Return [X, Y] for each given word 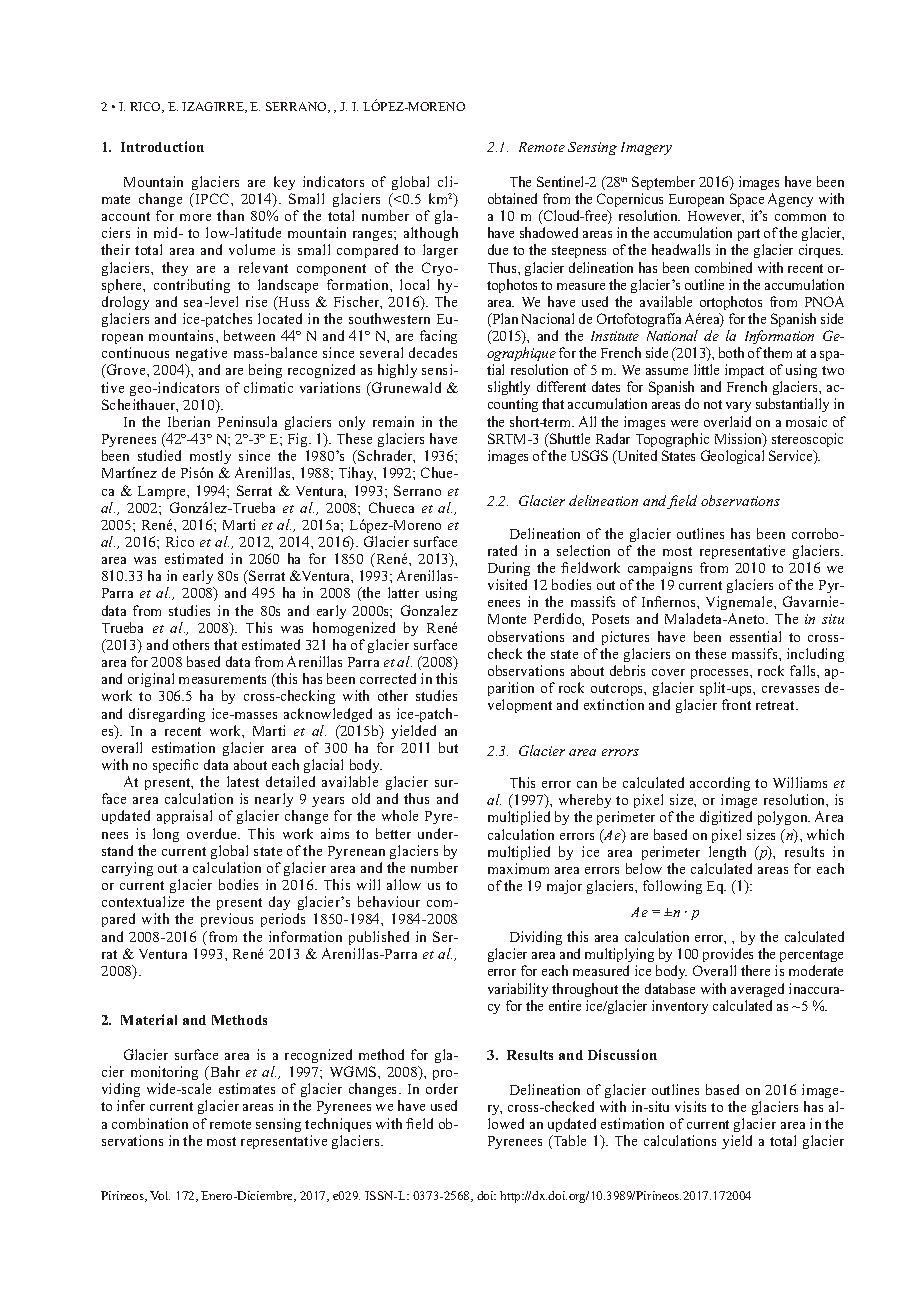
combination [150, 1123]
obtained [512, 198]
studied [159, 455]
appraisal [184, 817]
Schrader [385, 456]
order [442, 1088]
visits [690, 1106]
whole [400, 815]
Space [747, 200]
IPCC [212, 198]
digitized [726, 818]
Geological [732, 457]
